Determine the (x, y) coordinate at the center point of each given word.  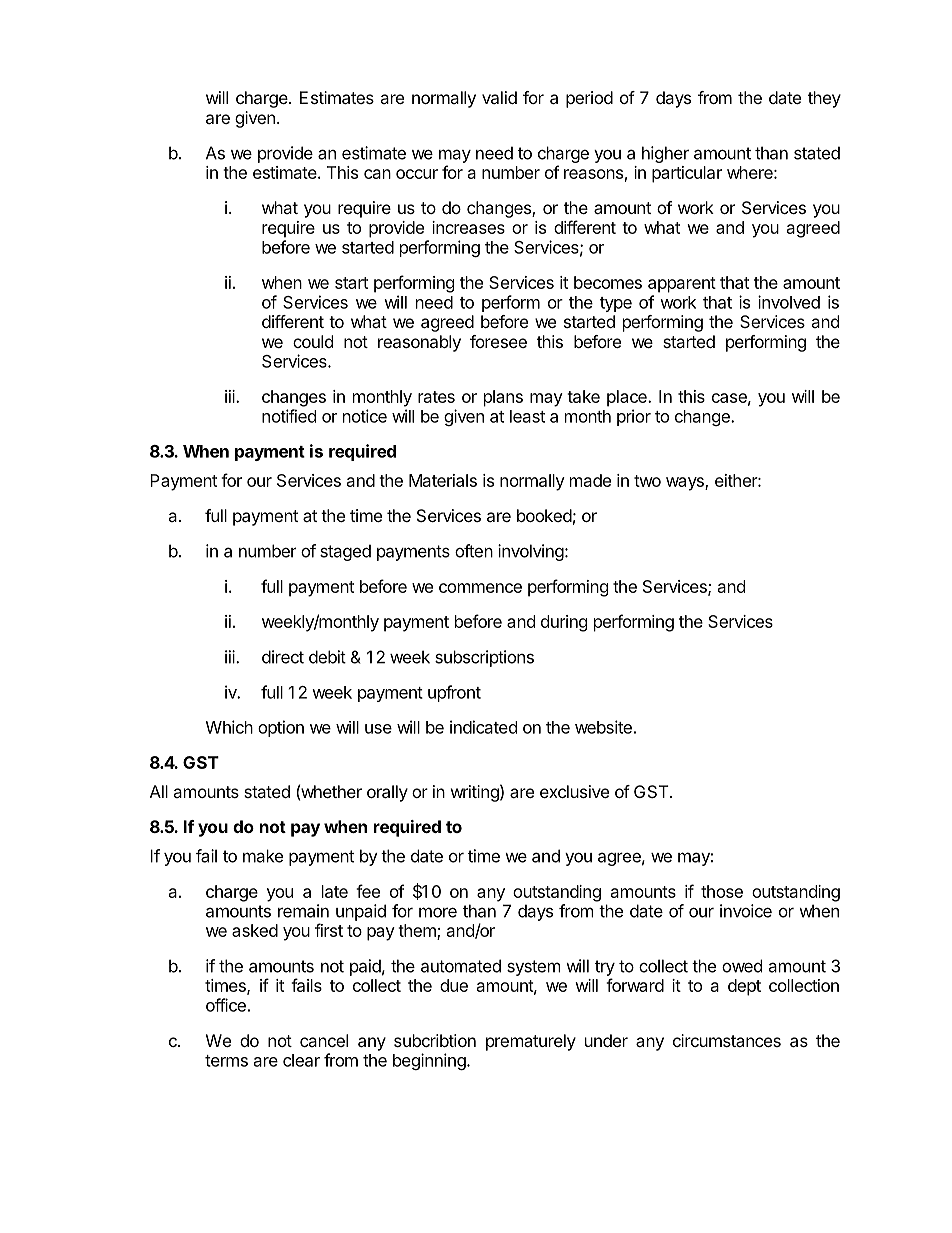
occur (417, 174)
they (824, 99)
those (722, 891)
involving (531, 552)
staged (345, 552)
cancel (324, 1040)
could (313, 341)
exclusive (574, 791)
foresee (498, 341)
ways (686, 484)
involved (789, 302)
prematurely (531, 1042)
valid (499, 97)
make (263, 856)
